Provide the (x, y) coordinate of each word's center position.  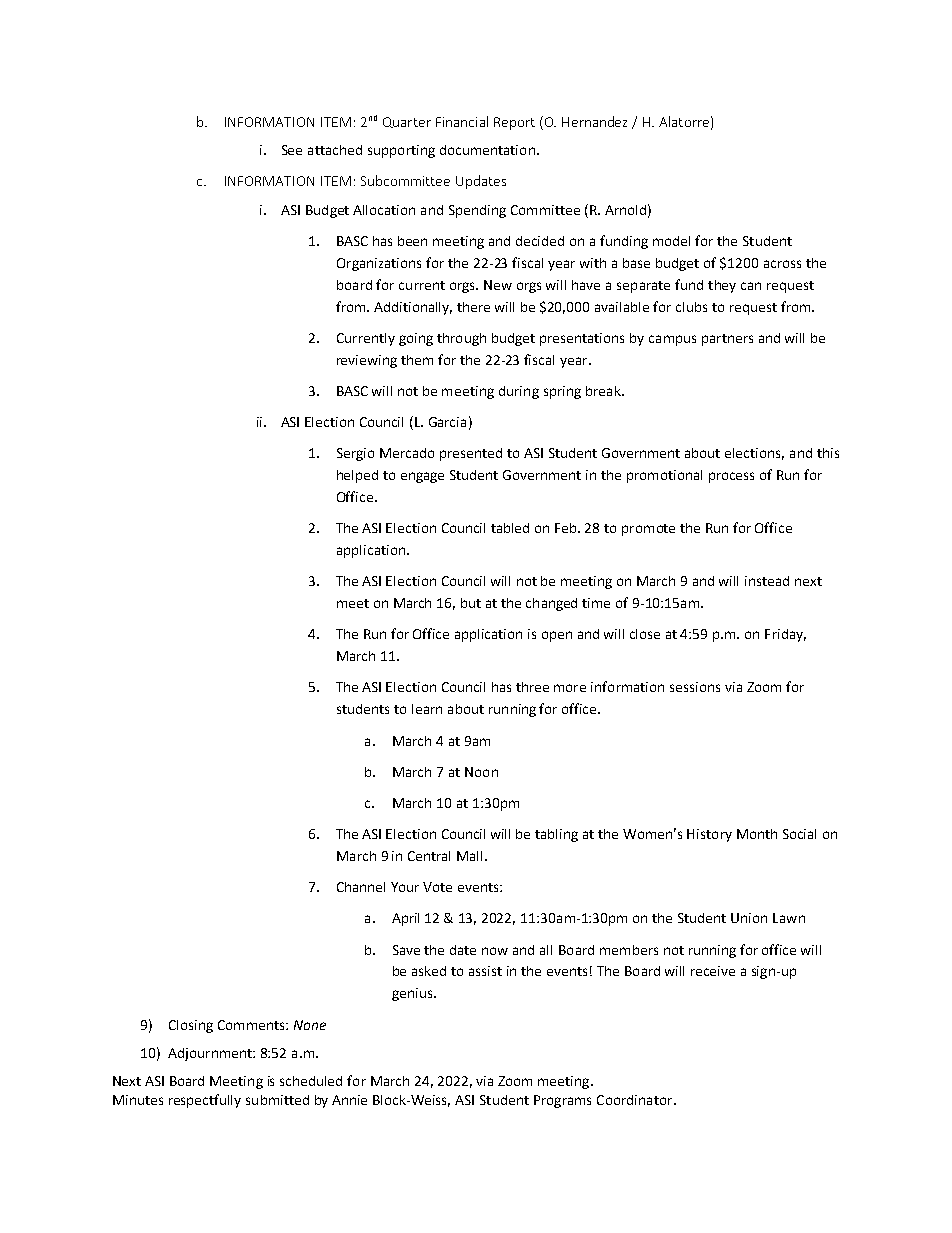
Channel (361, 887)
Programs (562, 1101)
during (519, 392)
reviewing (367, 361)
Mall (471, 856)
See (292, 150)
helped (357, 476)
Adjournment (211, 1054)
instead (767, 581)
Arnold (625, 210)
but (471, 603)
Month (757, 834)
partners (727, 340)
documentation (487, 150)
